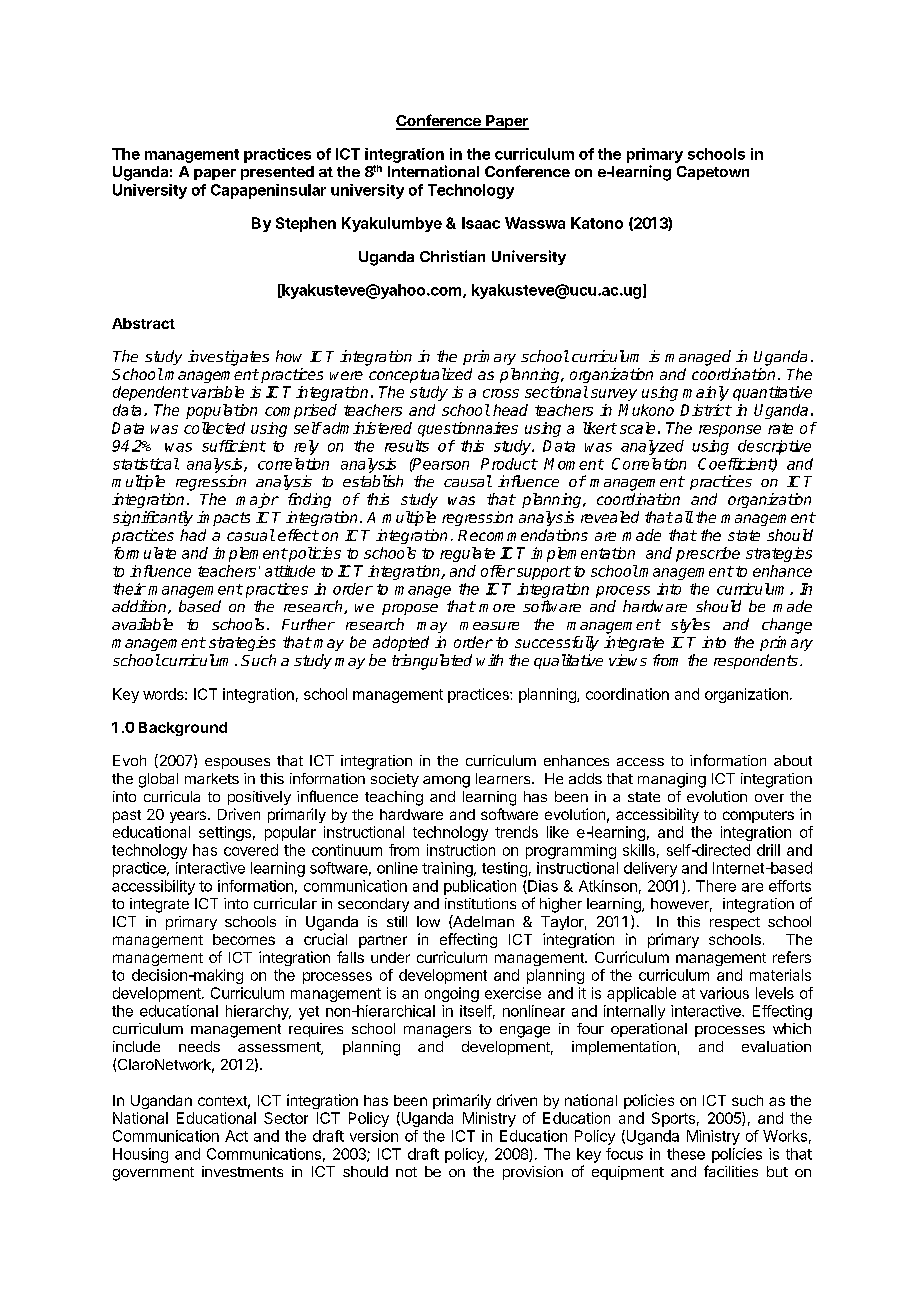  I want to click on There, so click(716, 886).
